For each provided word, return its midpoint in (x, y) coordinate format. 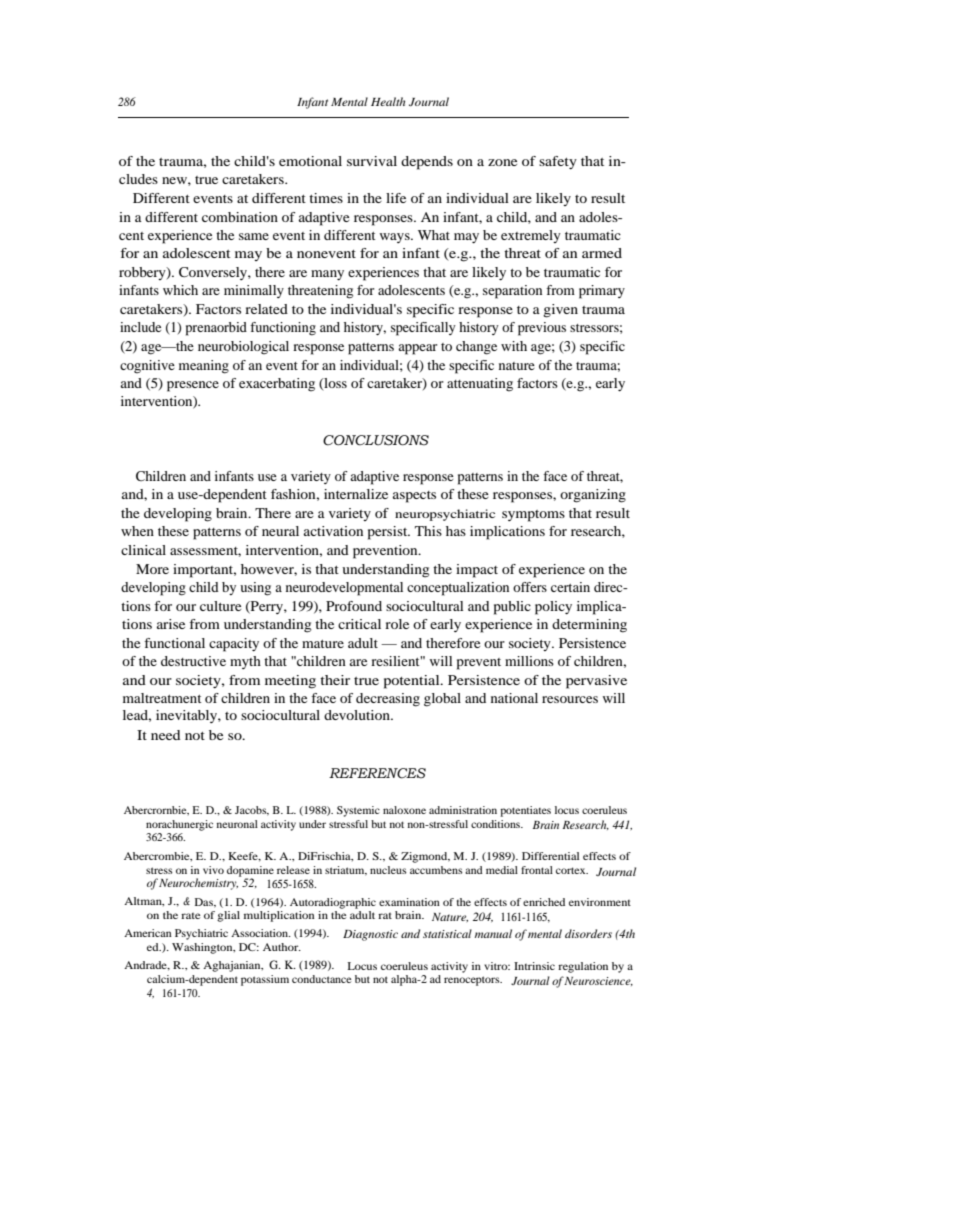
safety (558, 162)
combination (240, 217)
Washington (203, 948)
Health (388, 101)
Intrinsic (534, 966)
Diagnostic (370, 935)
